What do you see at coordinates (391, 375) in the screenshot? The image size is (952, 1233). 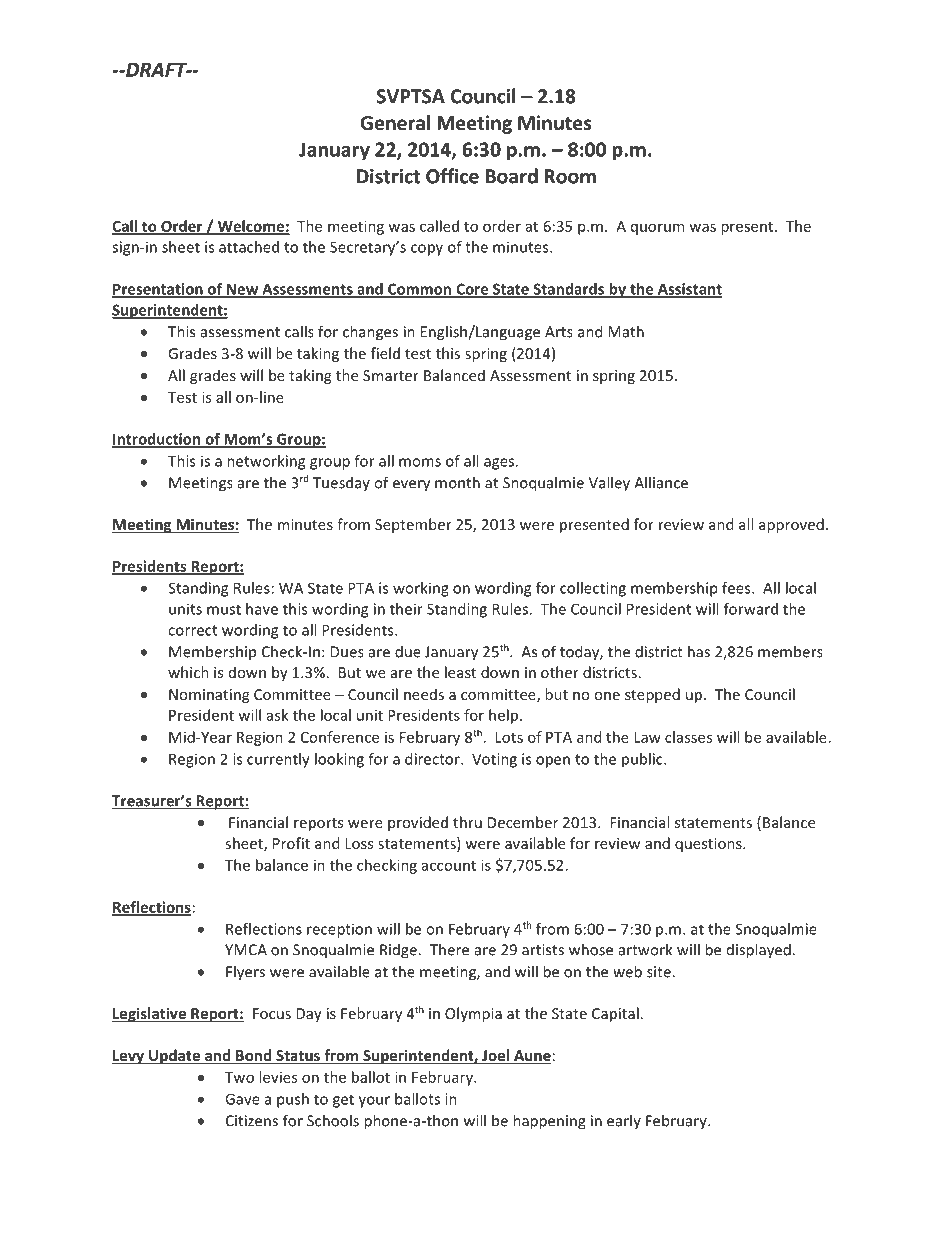 I see `Smarter` at bounding box center [391, 375].
